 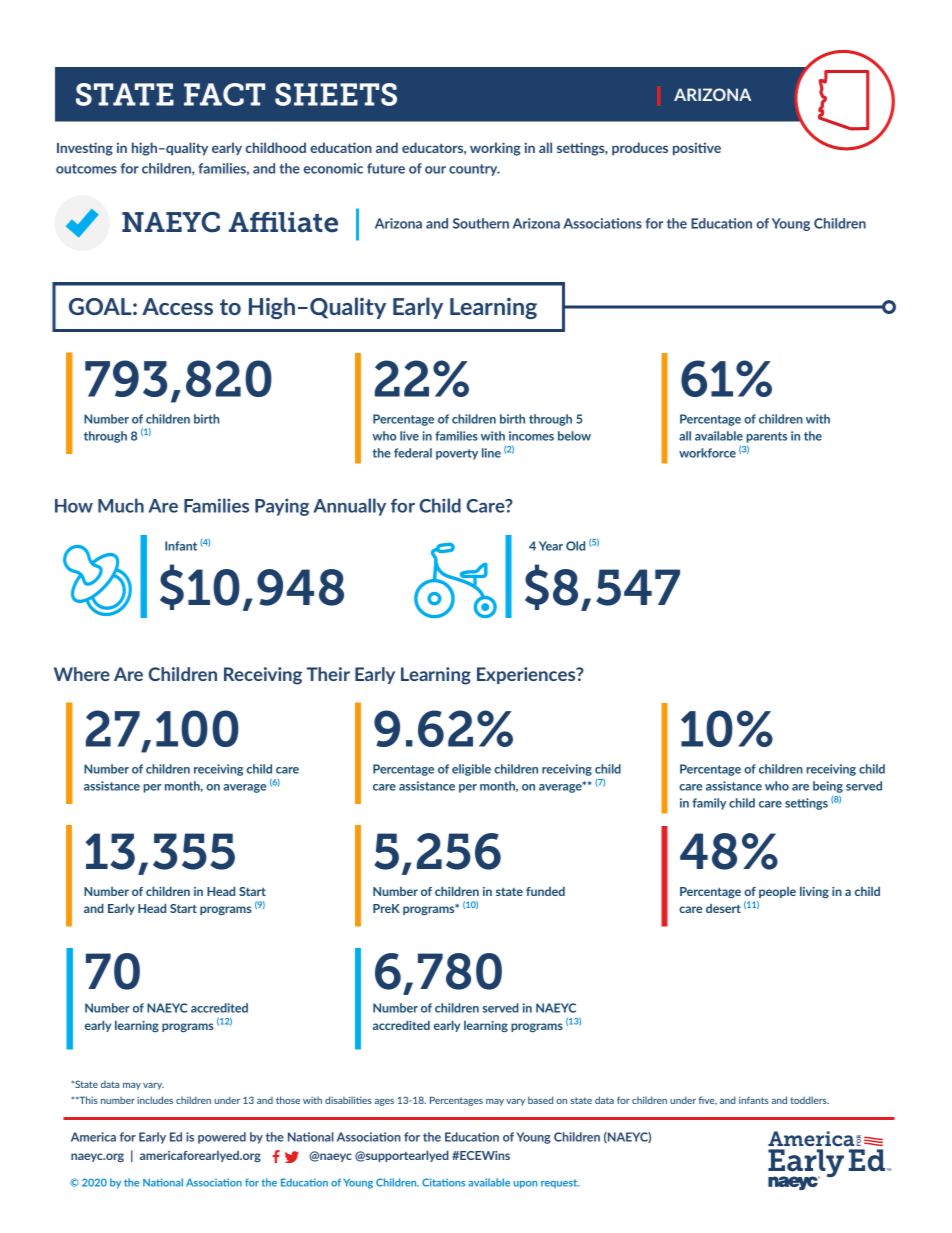 What do you see at coordinates (443, 1182) in the screenshot?
I see `Citations` at bounding box center [443, 1182].
